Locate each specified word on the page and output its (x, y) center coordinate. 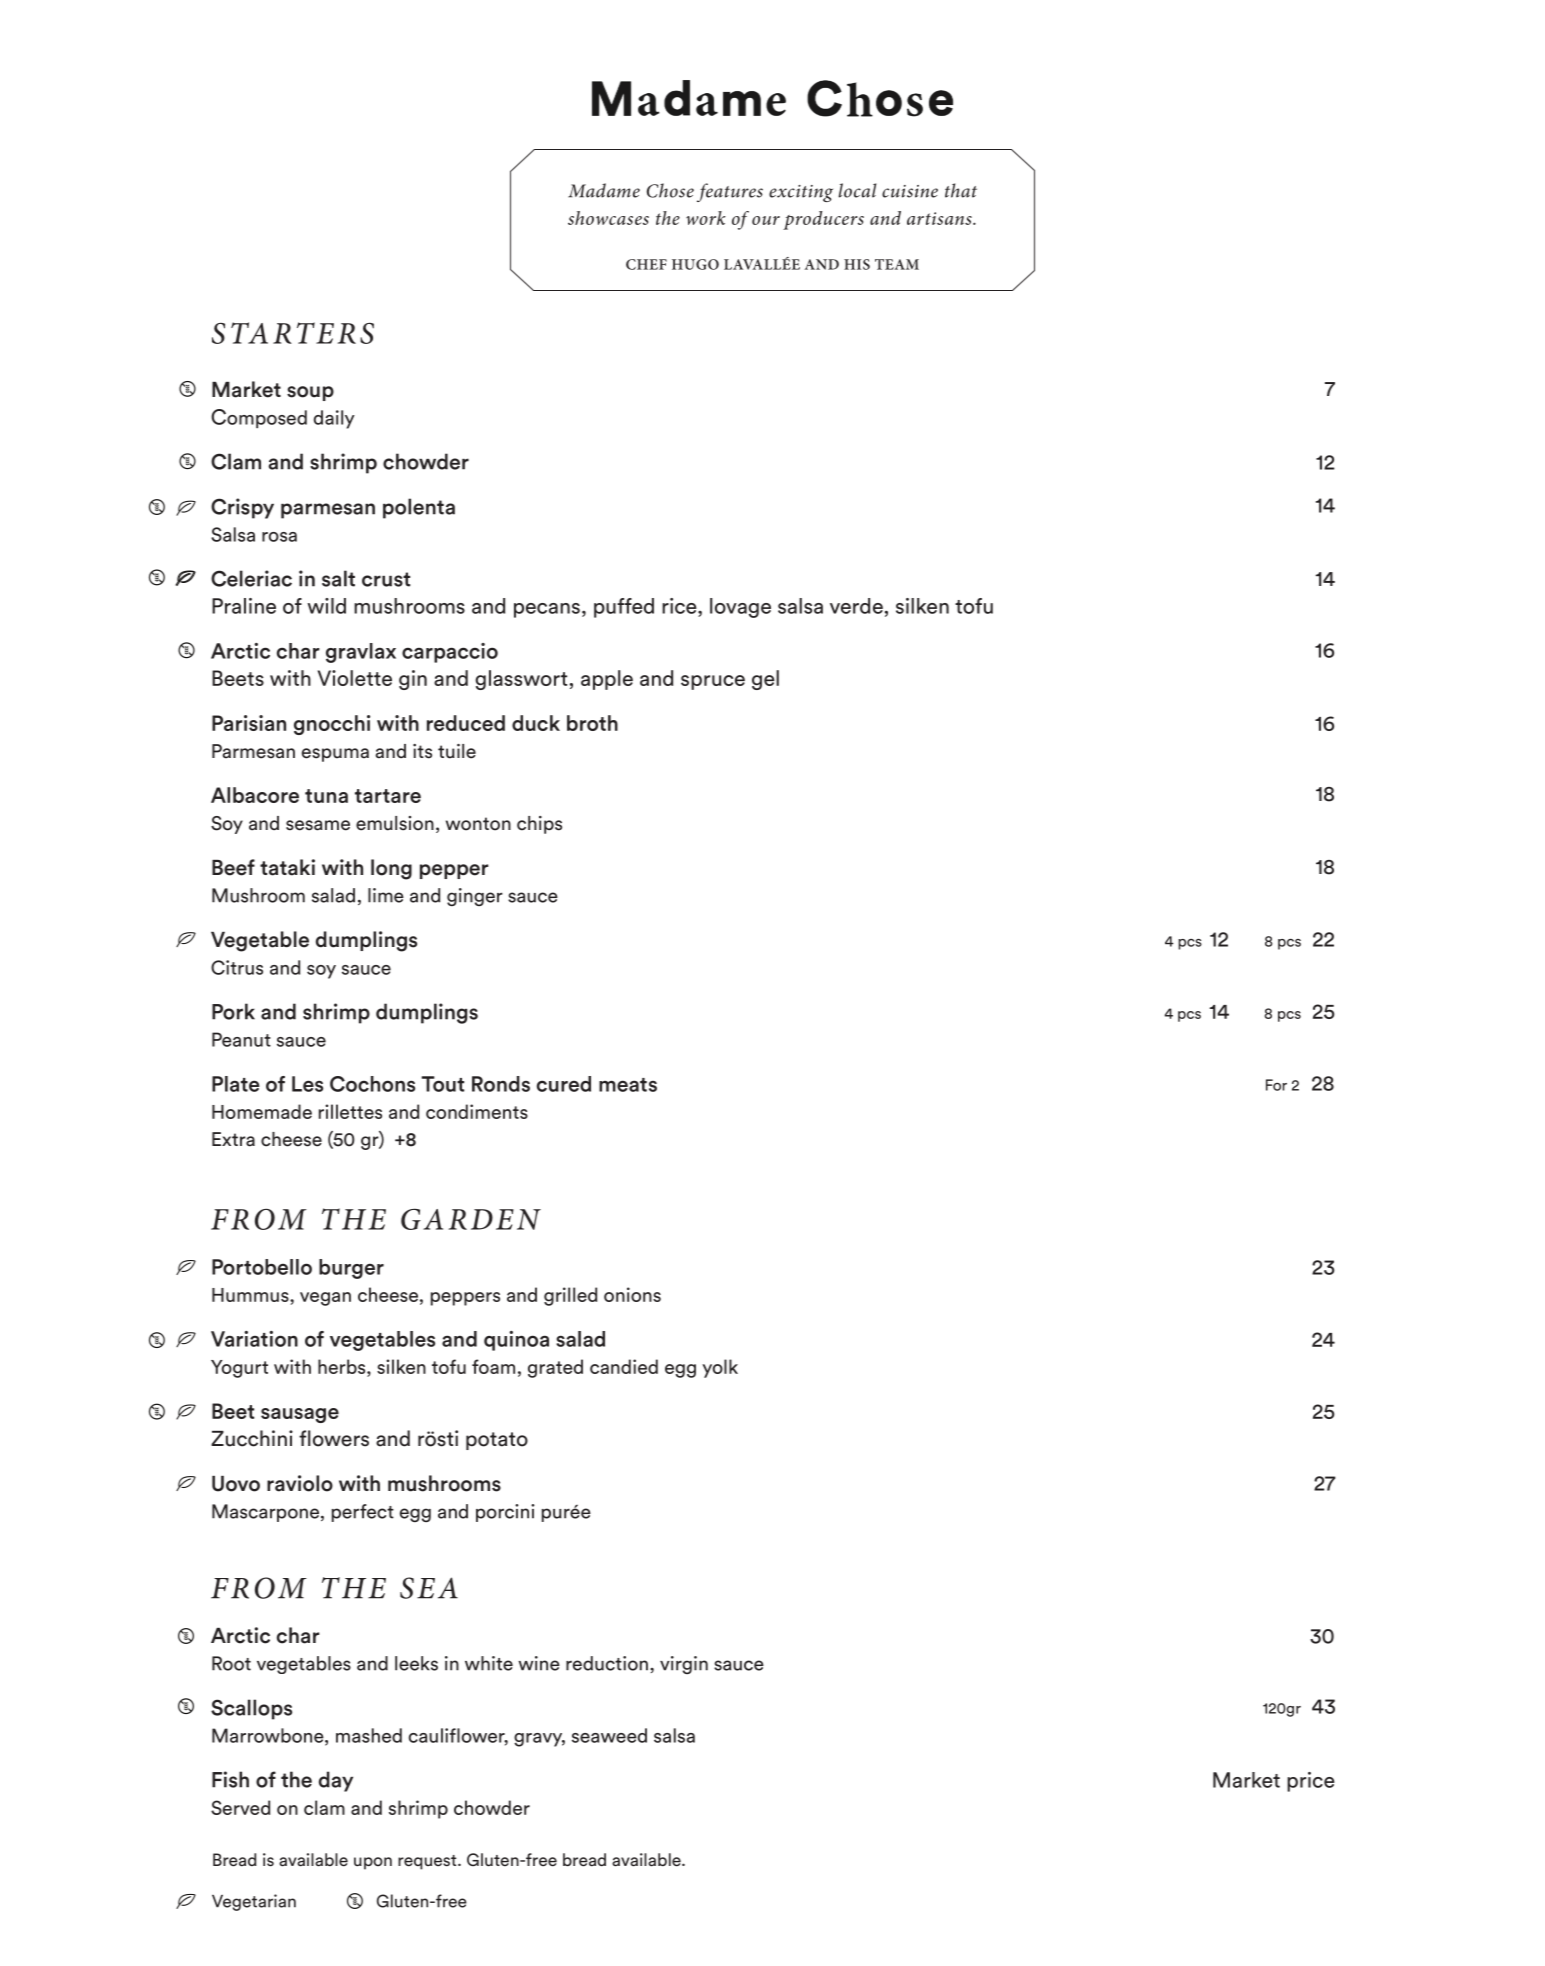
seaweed (609, 1735)
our (766, 220)
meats (628, 1085)
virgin (684, 1665)
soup (310, 393)
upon (373, 1863)
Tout (442, 1084)
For (1276, 1085)
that (961, 190)
